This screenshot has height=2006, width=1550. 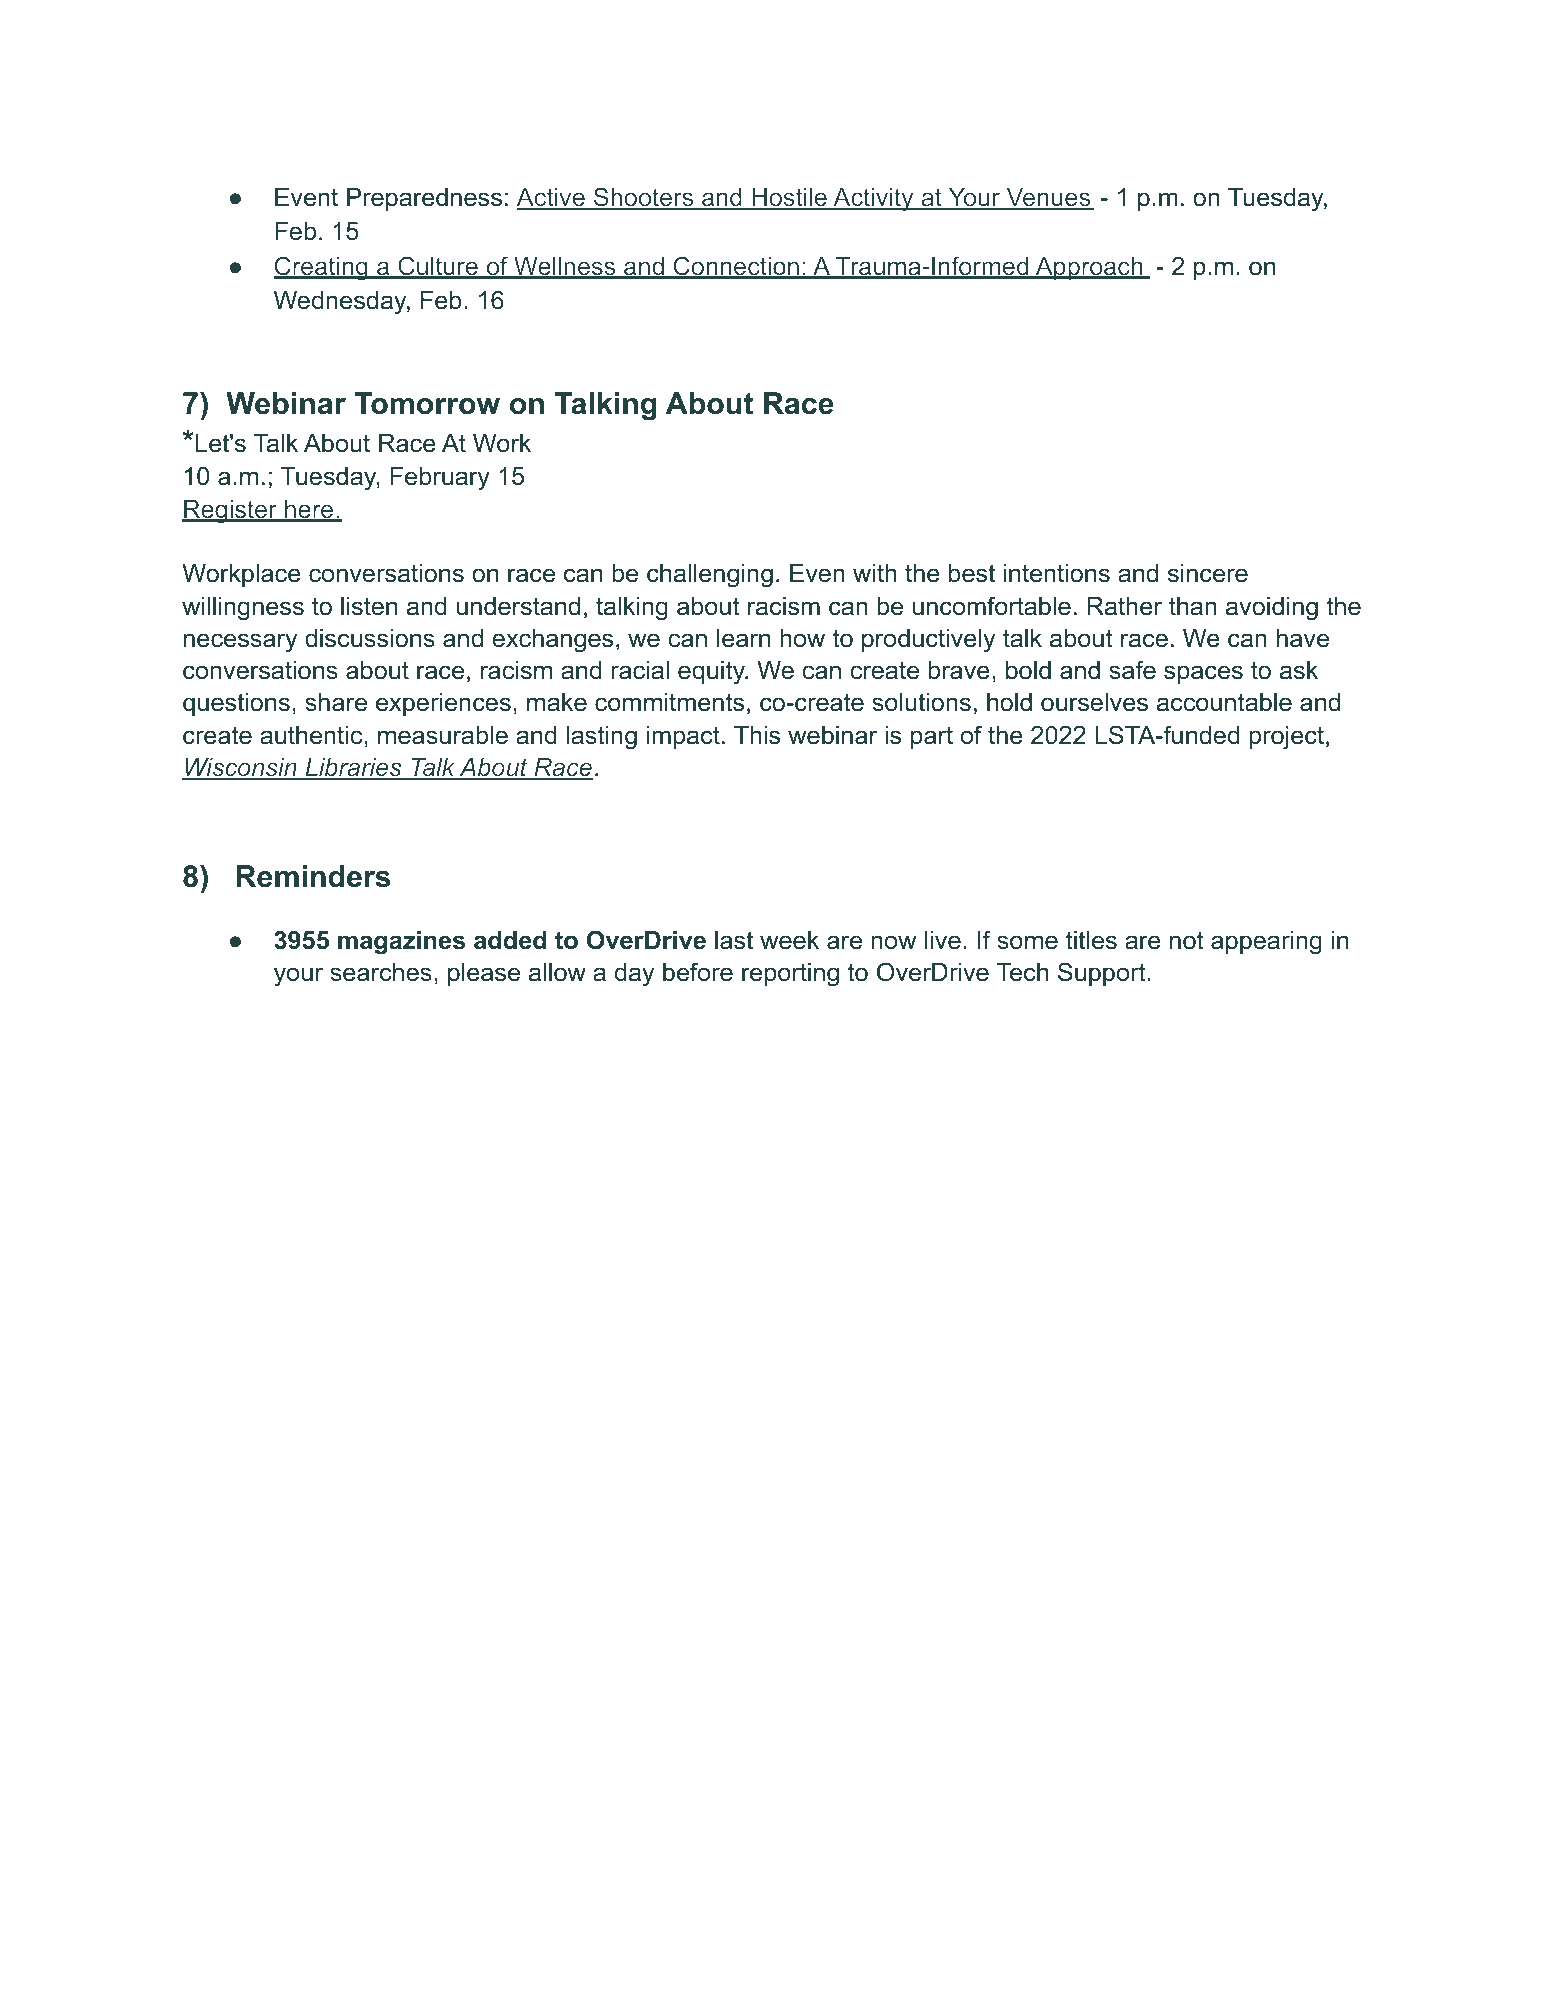 What do you see at coordinates (440, 479) in the screenshot?
I see `February` at bounding box center [440, 479].
